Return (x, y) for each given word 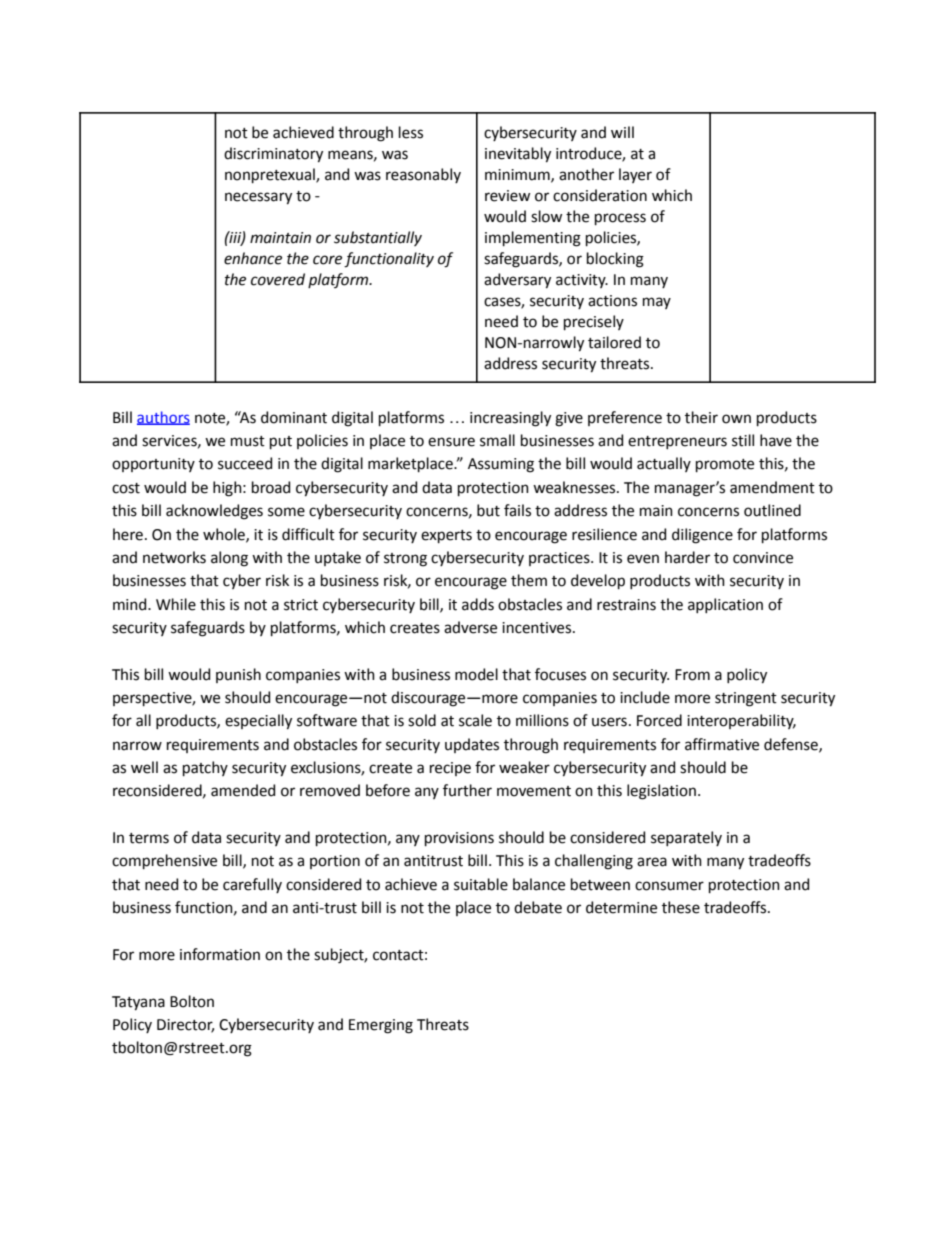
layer (635, 175)
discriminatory (273, 155)
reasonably (423, 175)
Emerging (381, 1026)
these (681, 907)
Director (185, 1026)
